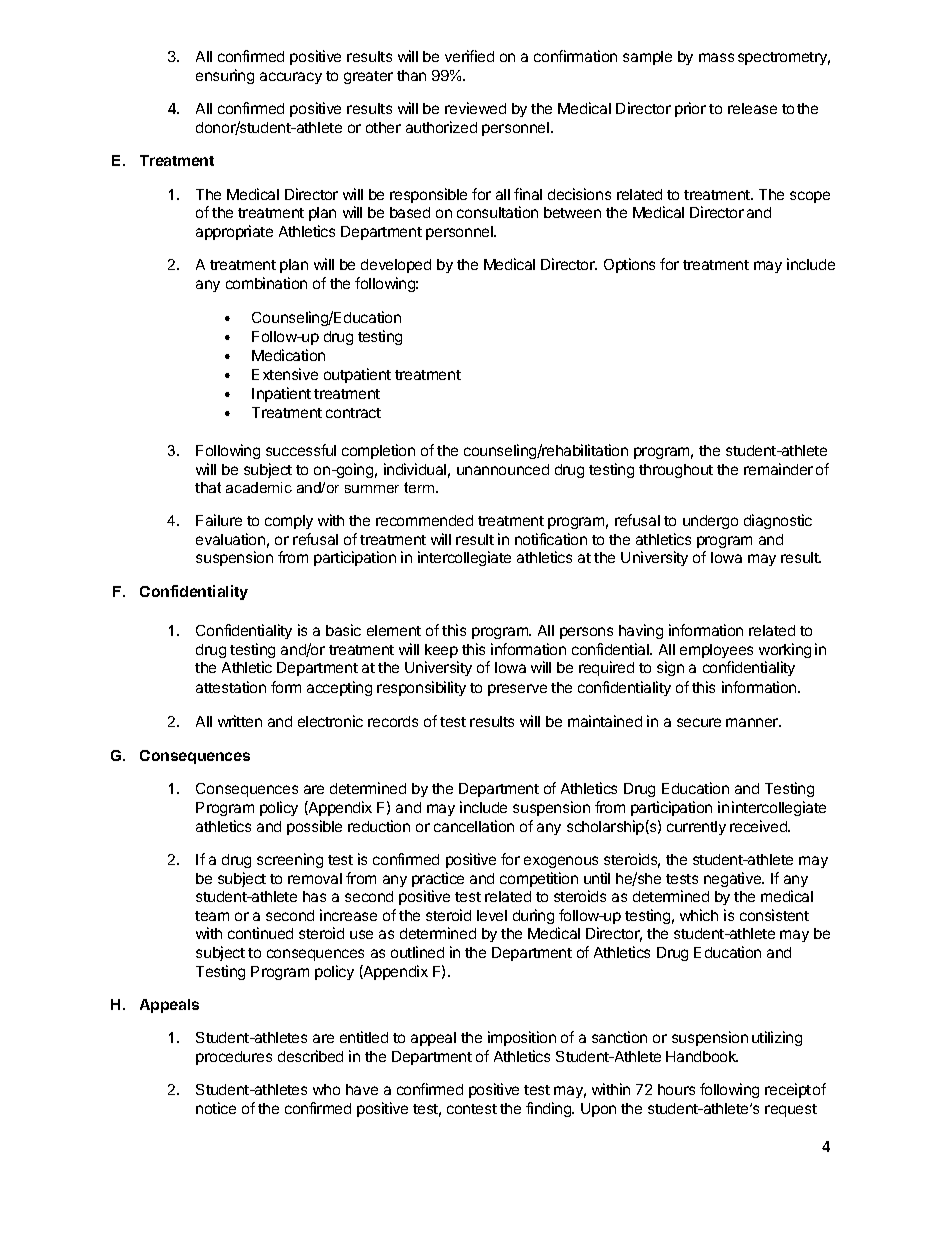  What do you see at coordinates (778, 469) in the image?
I see `remainder` at bounding box center [778, 469].
